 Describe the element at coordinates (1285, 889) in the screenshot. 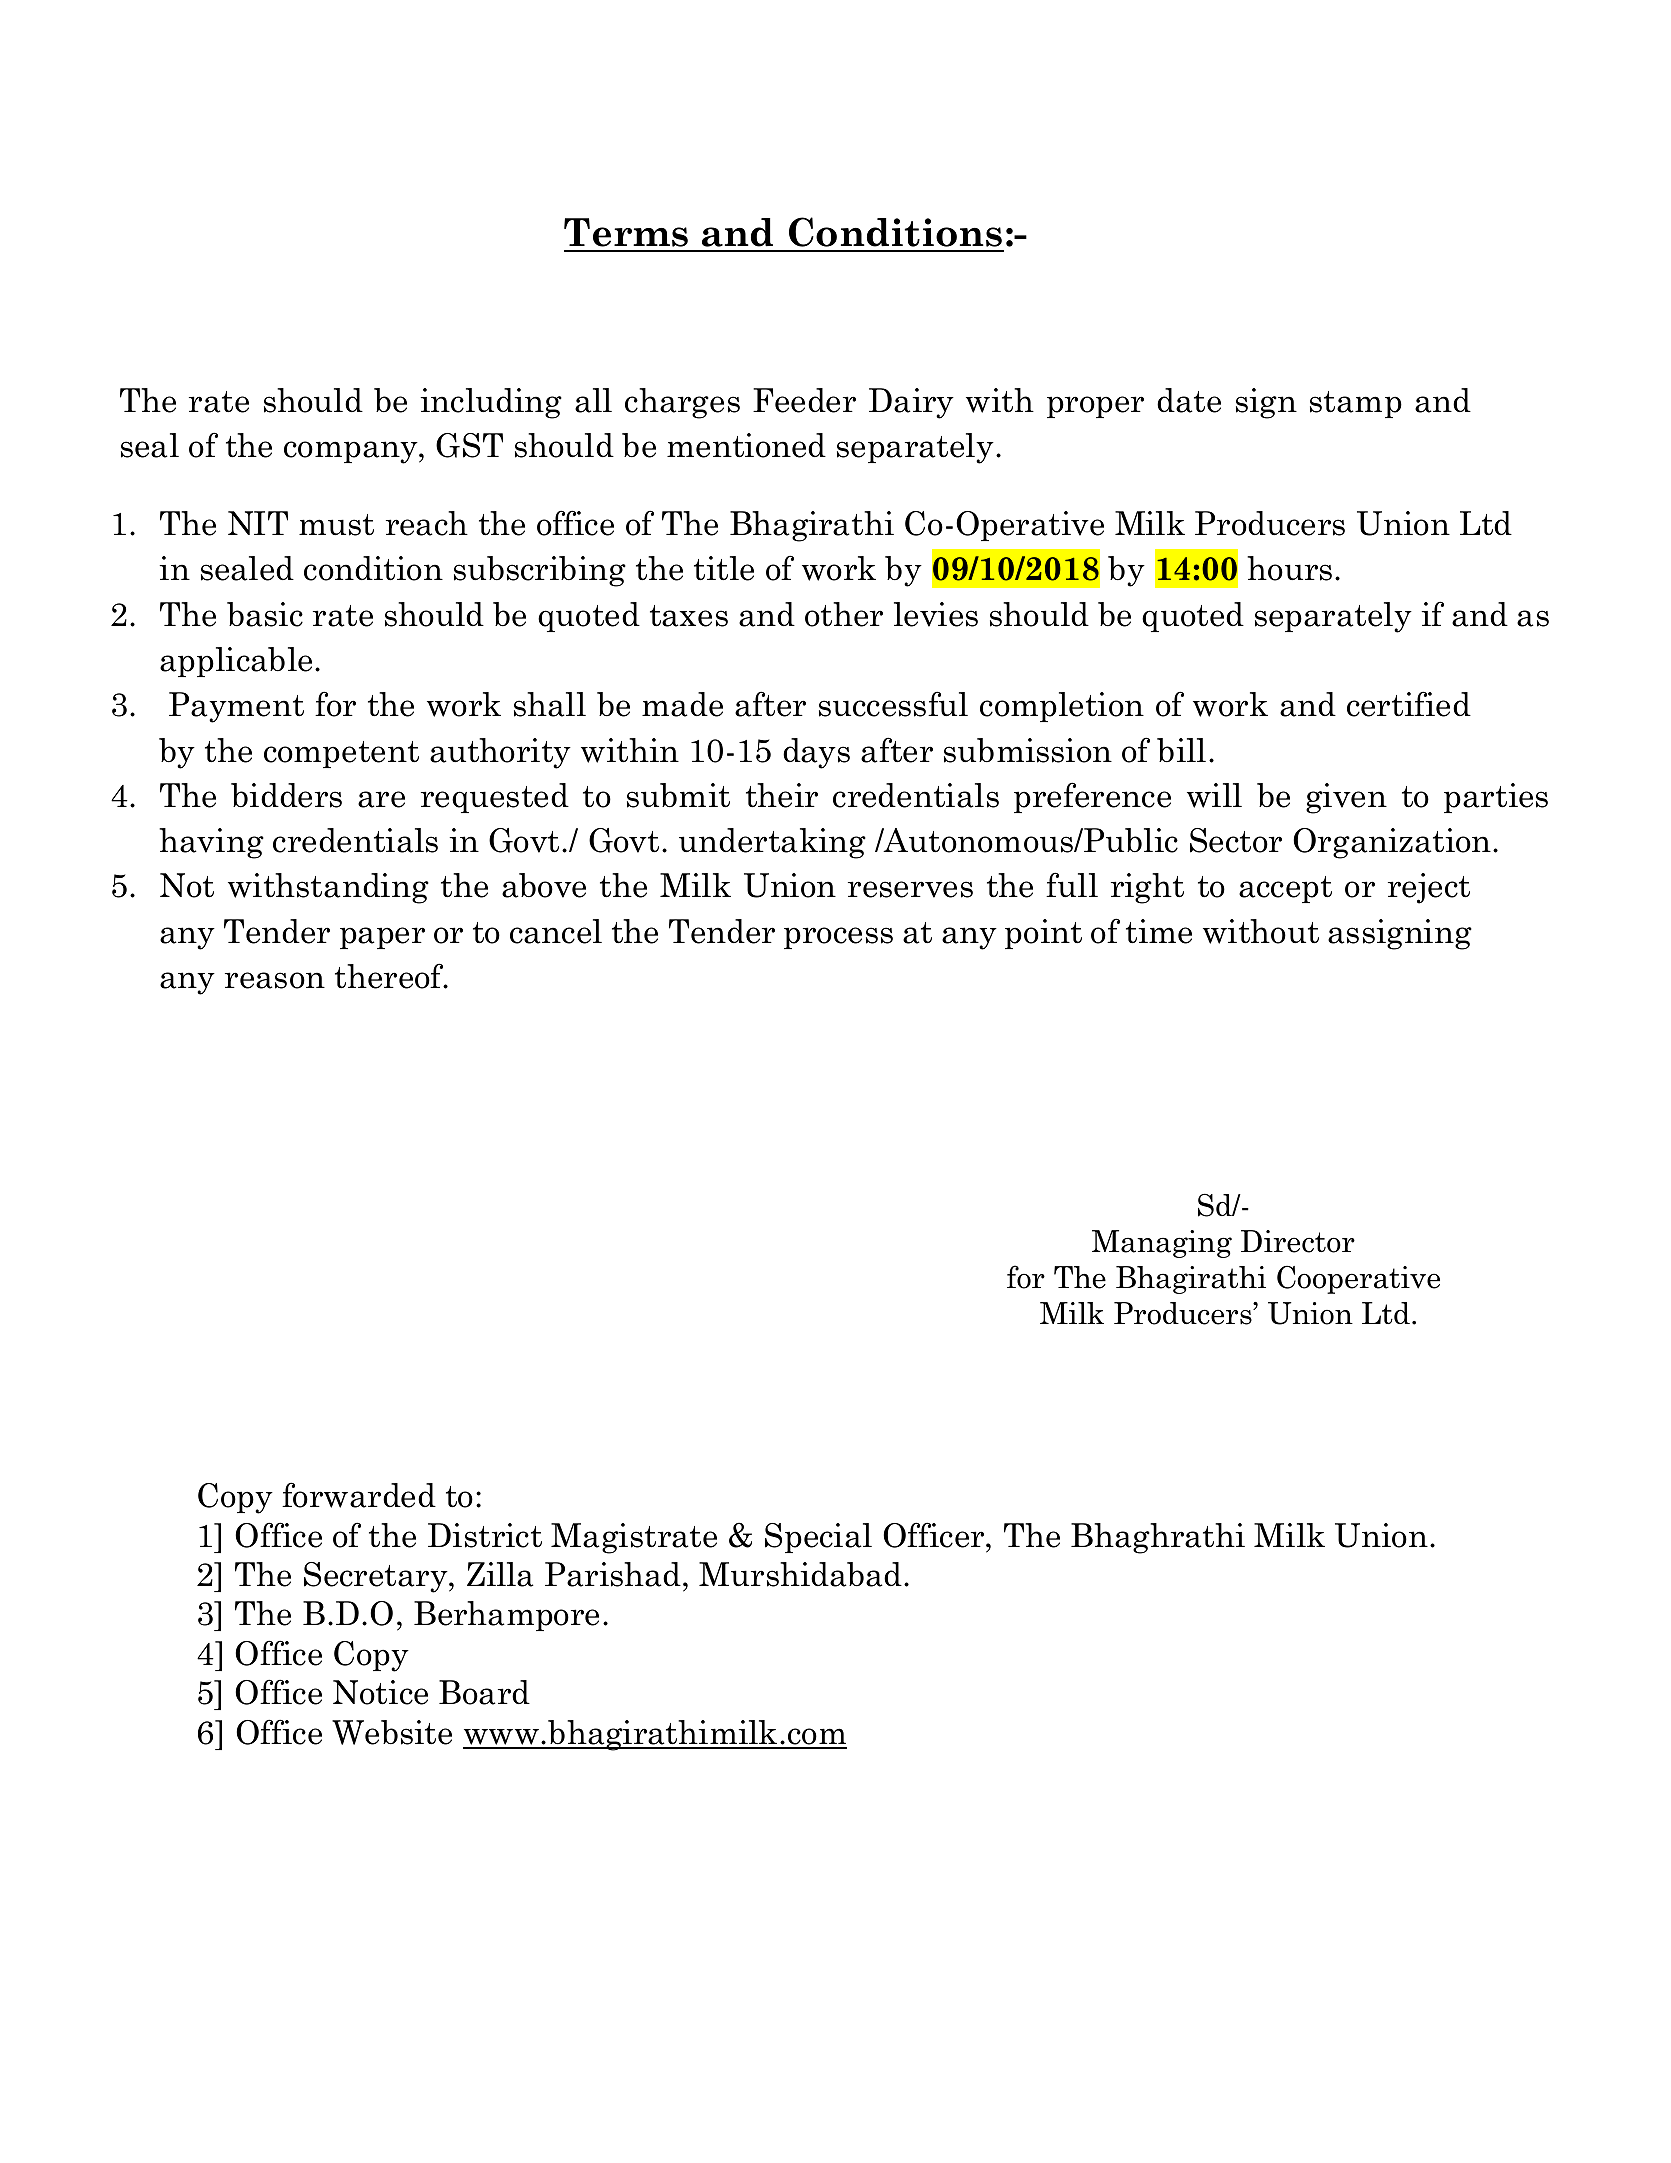

I see `accept` at that location.
